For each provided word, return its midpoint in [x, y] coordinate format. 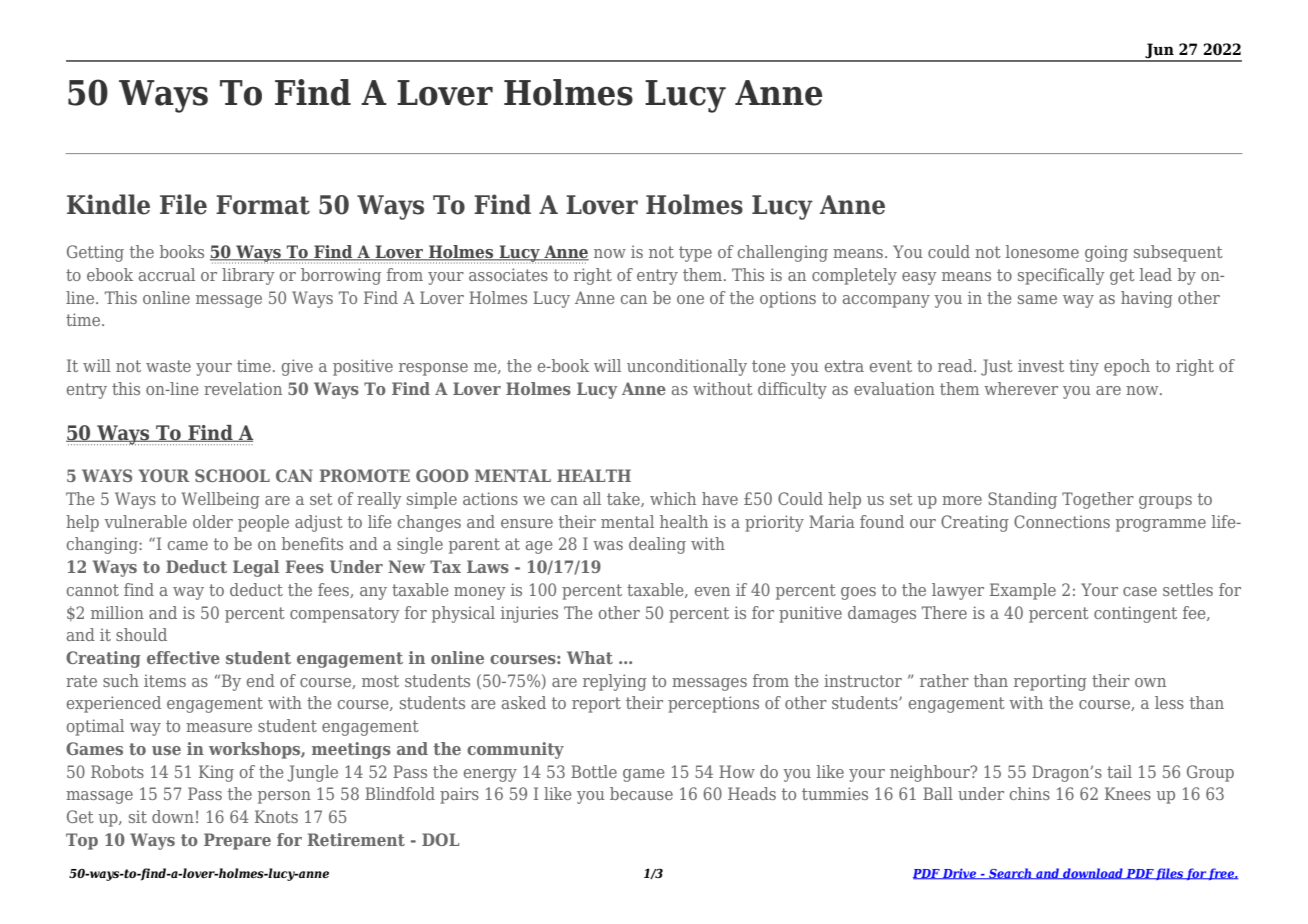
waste [168, 366]
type [695, 254]
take [624, 499]
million [117, 612]
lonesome [1042, 251]
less [1169, 702]
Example [1023, 591]
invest [1041, 365]
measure [219, 727]
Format [263, 205]
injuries [529, 614]
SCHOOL [232, 475]
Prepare [237, 841]
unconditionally [687, 367]
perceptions [713, 704]
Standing [1022, 500]
